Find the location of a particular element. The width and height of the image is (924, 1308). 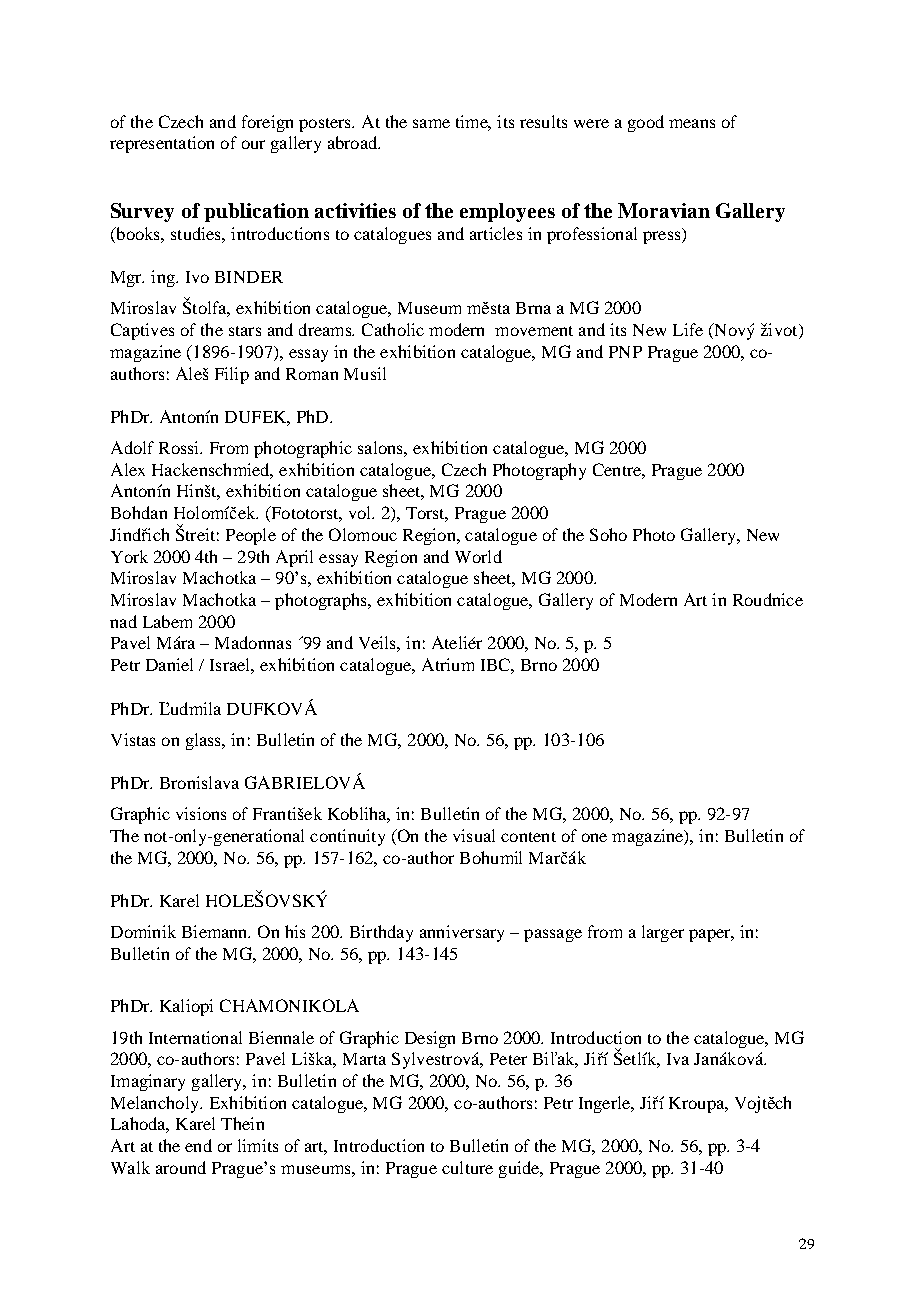

same is located at coordinates (431, 123).
